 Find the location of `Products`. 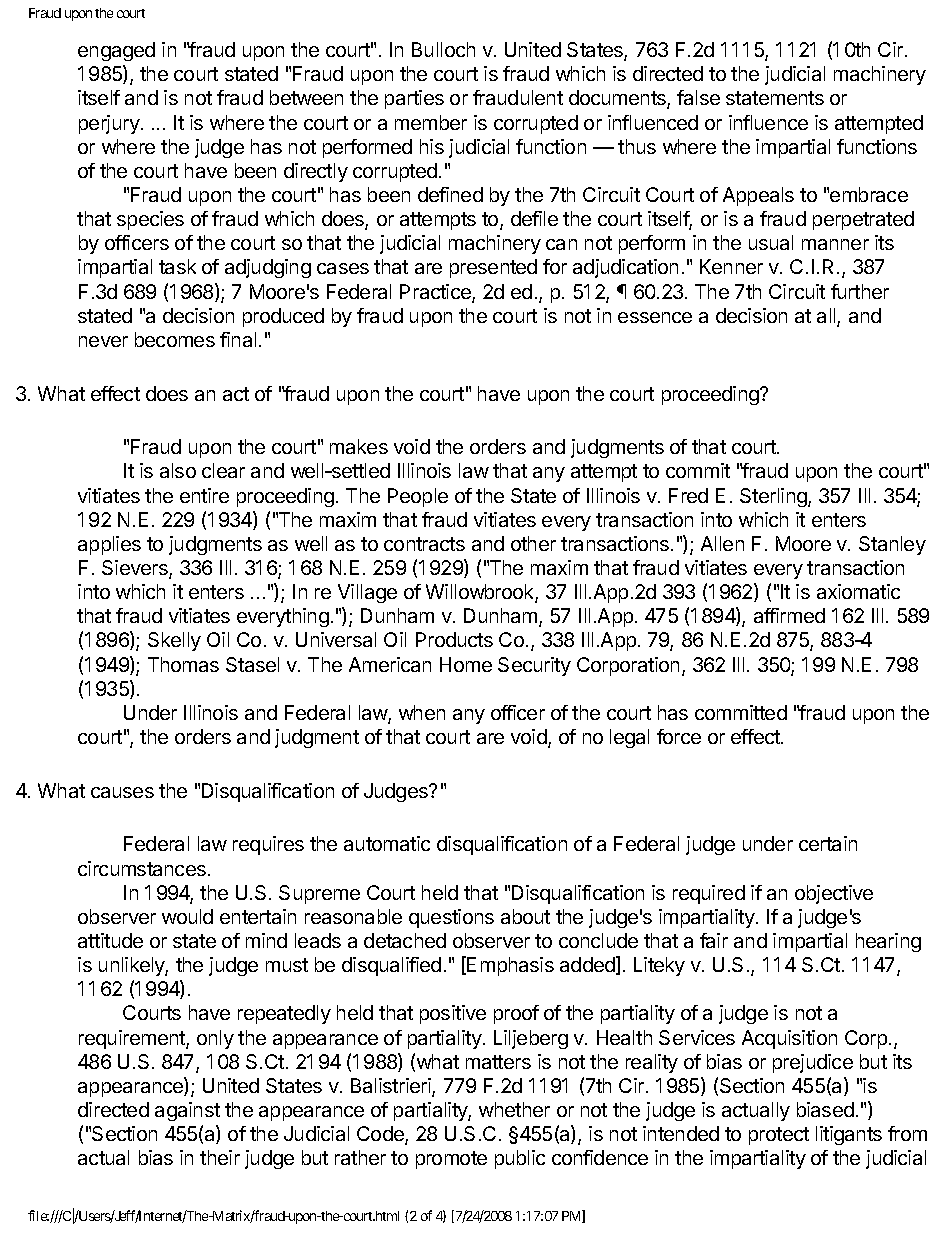

Products is located at coordinates (454, 639).
